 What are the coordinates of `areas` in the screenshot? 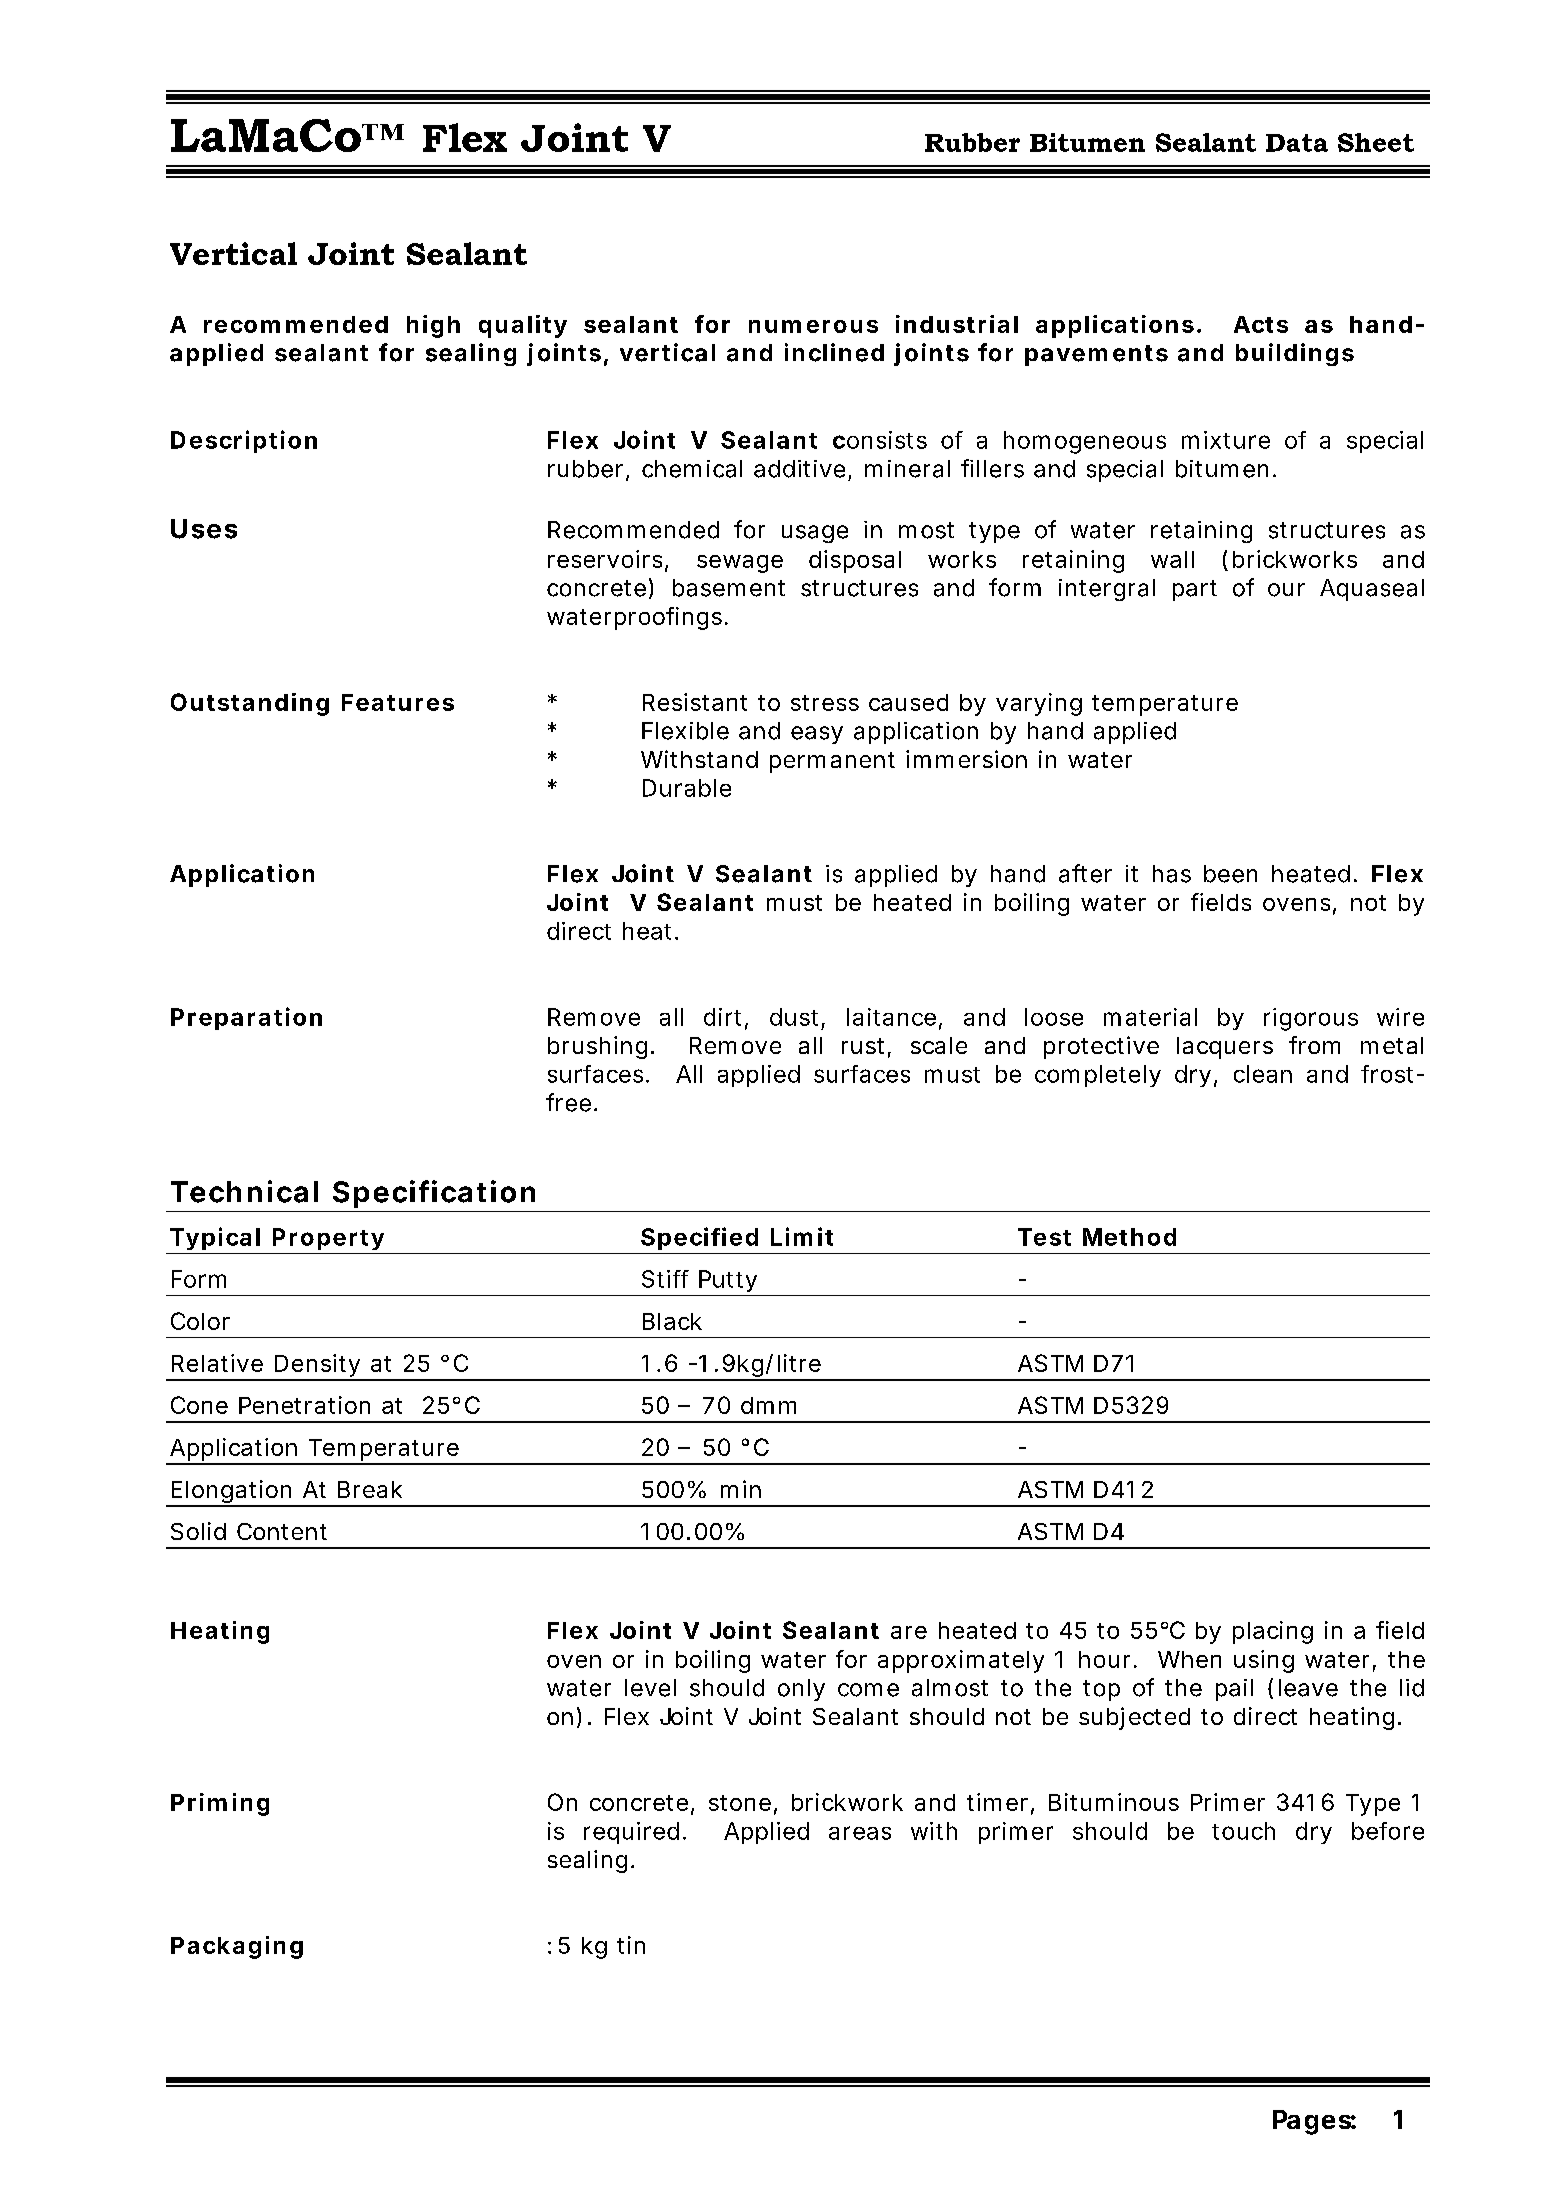 It's located at (860, 1833).
